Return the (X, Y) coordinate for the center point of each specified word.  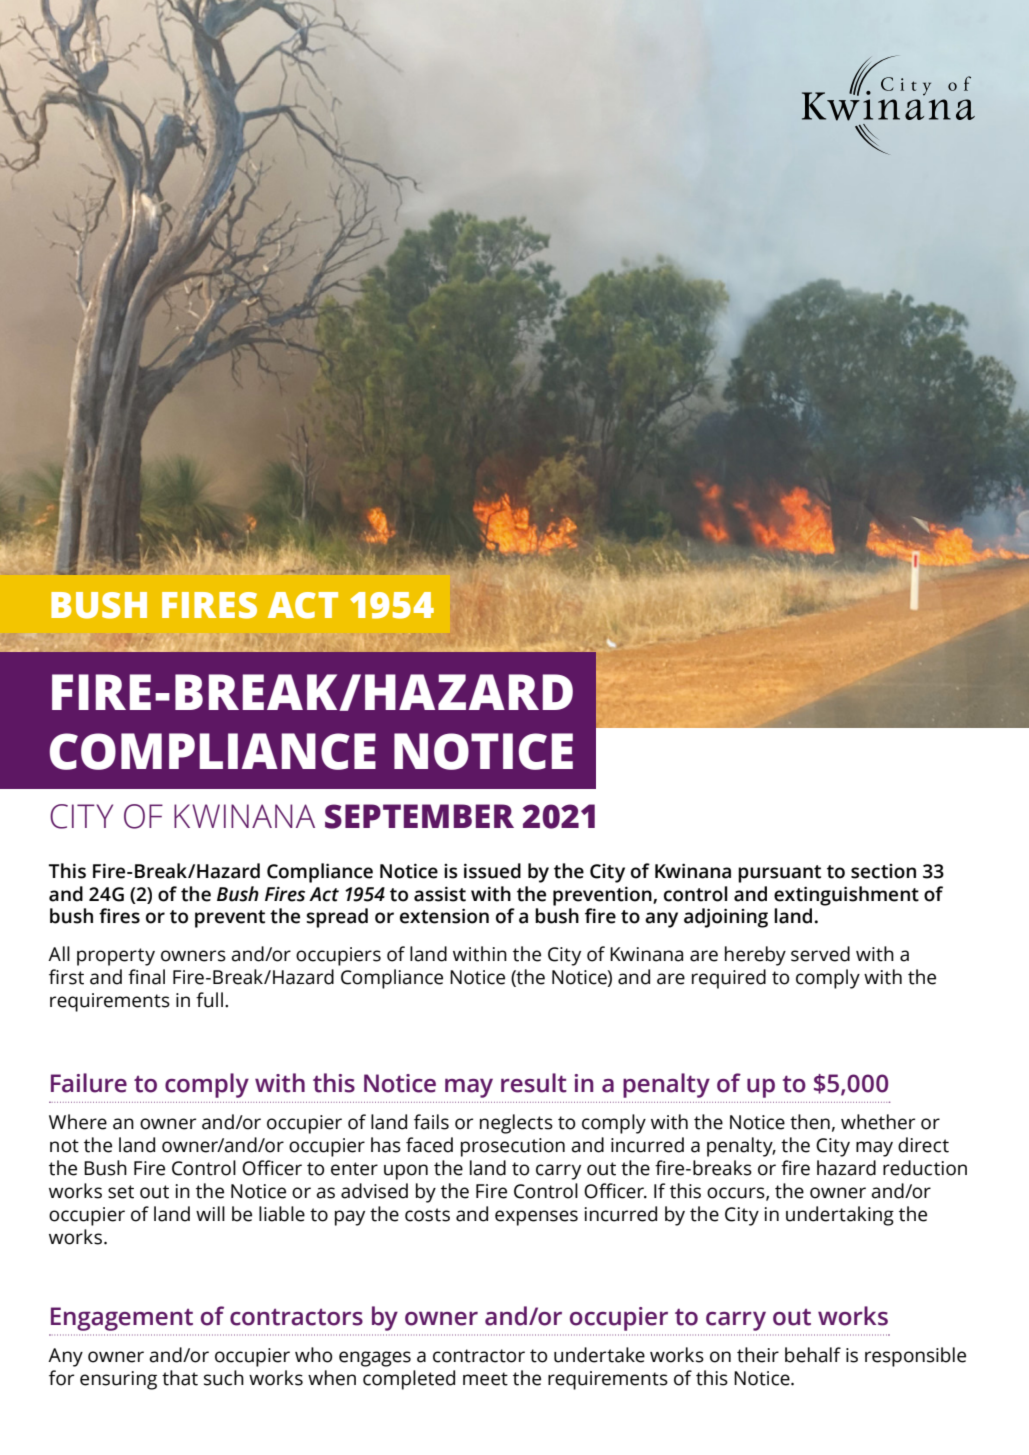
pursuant (779, 874)
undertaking (840, 1216)
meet (485, 1379)
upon (406, 1172)
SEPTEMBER (419, 816)
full (209, 1000)
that (180, 1378)
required (729, 979)
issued (492, 871)
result (534, 1083)
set (121, 1192)
